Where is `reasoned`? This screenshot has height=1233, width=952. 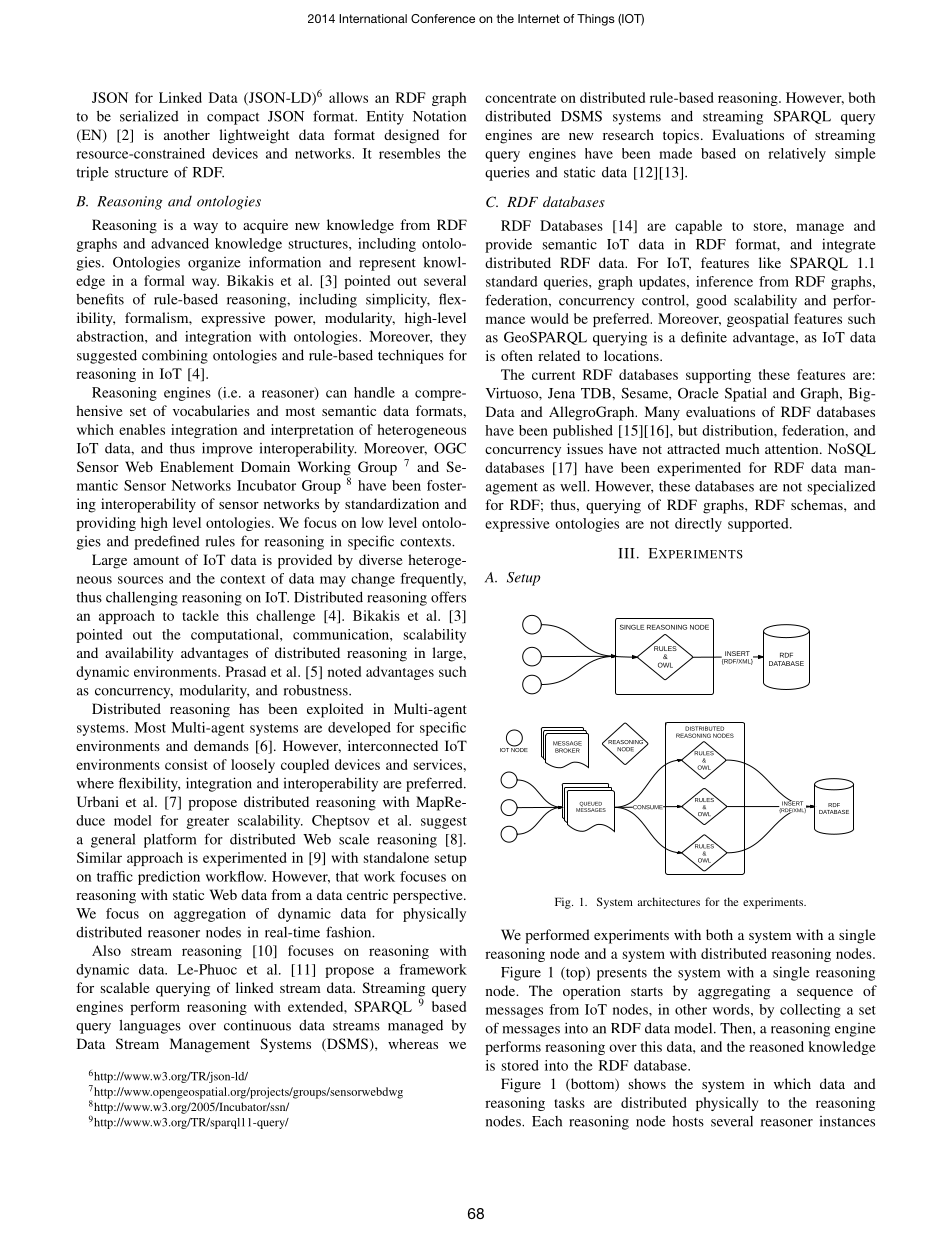
reasoned is located at coordinates (776, 1046).
